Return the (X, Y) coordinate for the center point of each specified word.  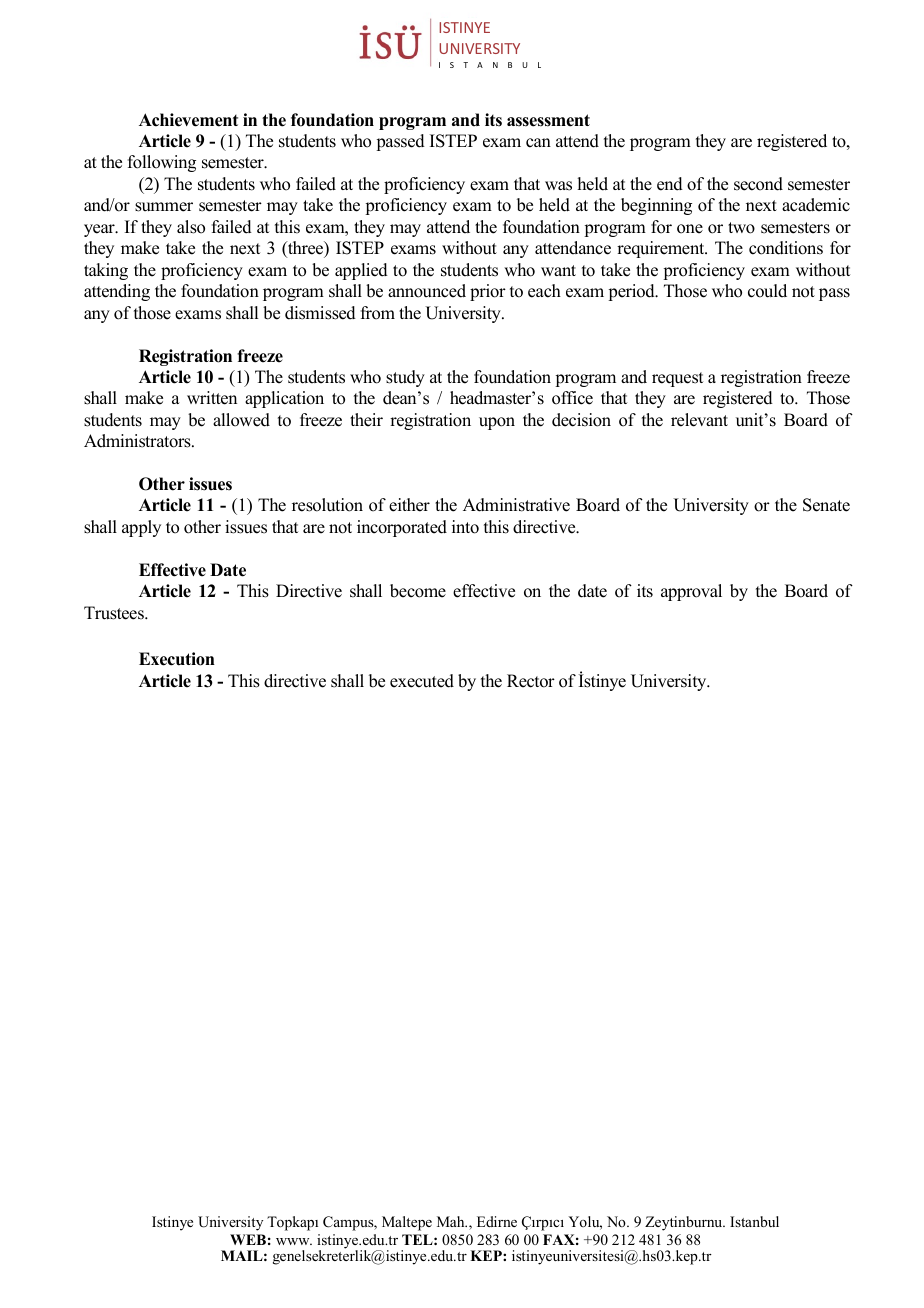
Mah (452, 1221)
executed (422, 681)
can (538, 143)
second (758, 184)
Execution (177, 659)
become (418, 591)
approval (691, 592)
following (162, 163)
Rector (531, 681)
